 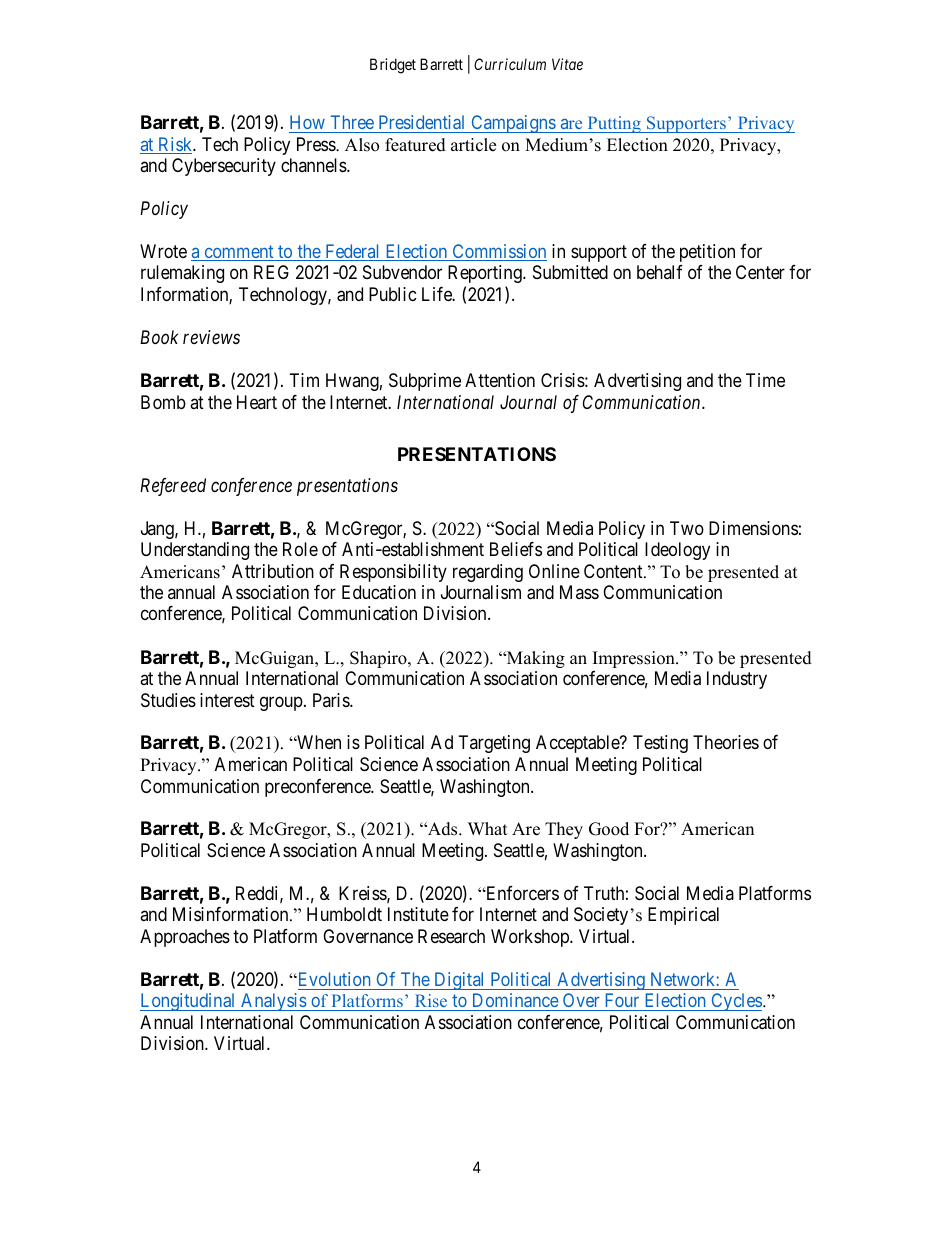 I want to click on Ideology, so click(x=677, y=551).
